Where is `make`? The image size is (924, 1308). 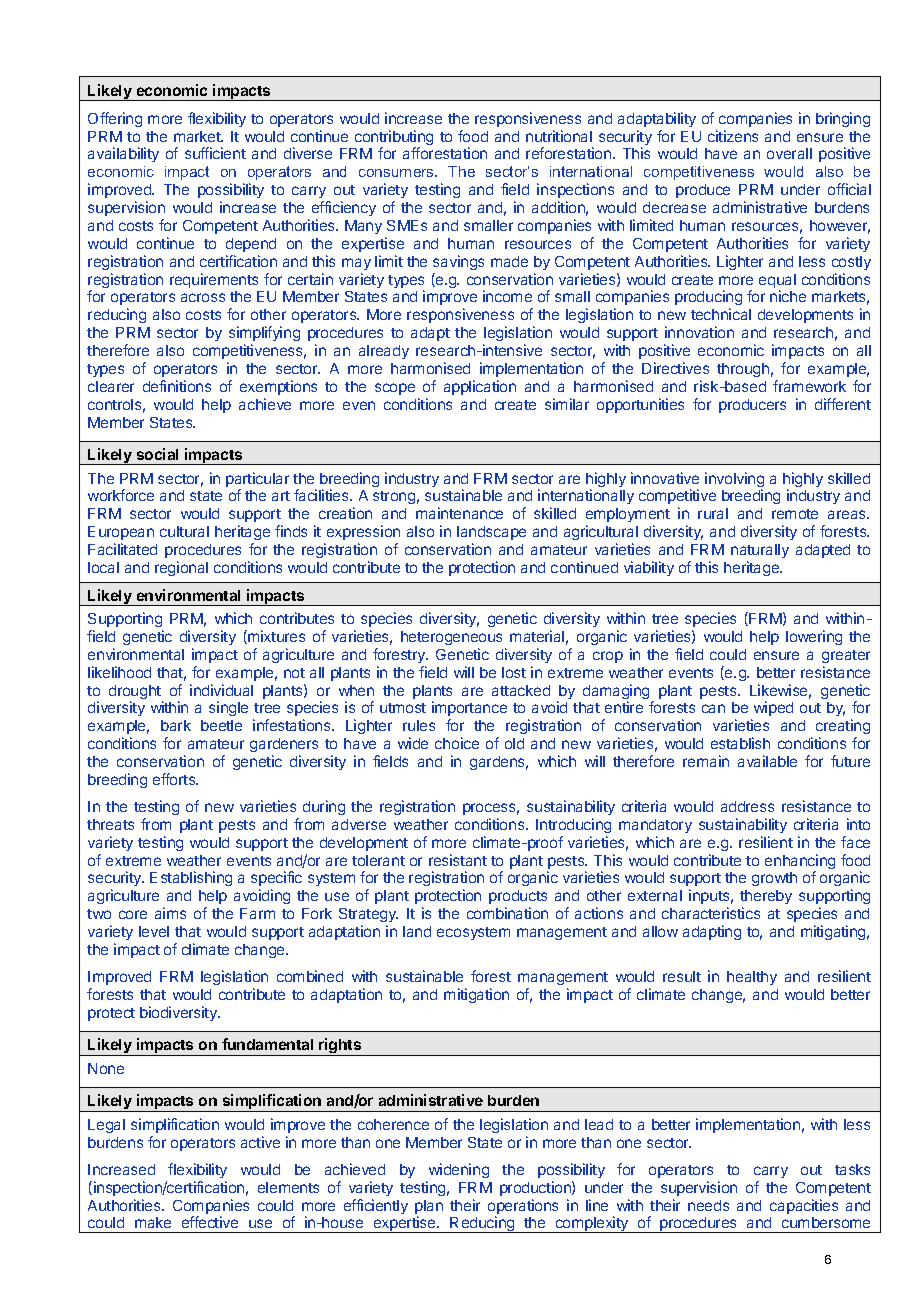 make is located at coordinates (153, 1222).
